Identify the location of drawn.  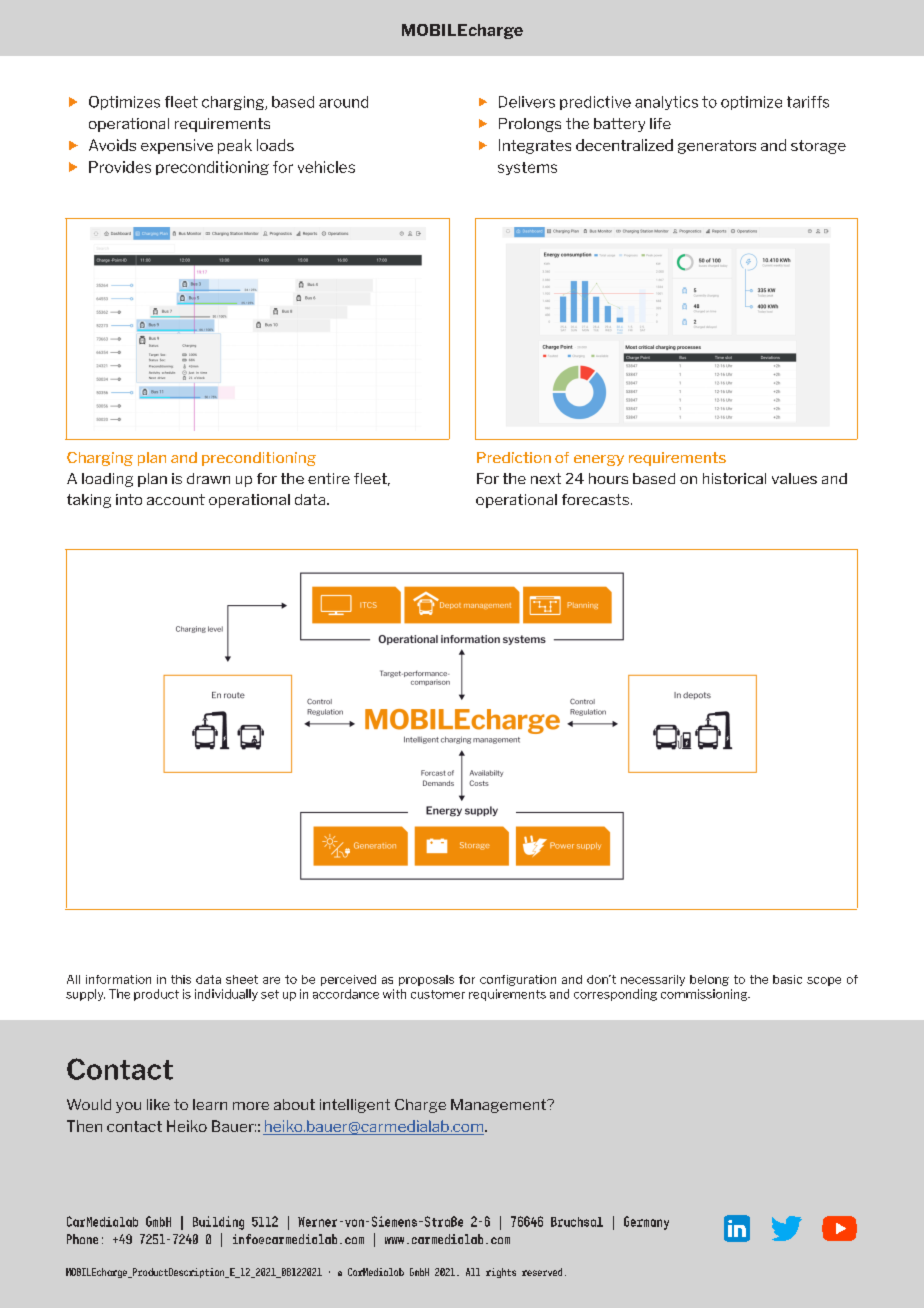
(208, 478).
